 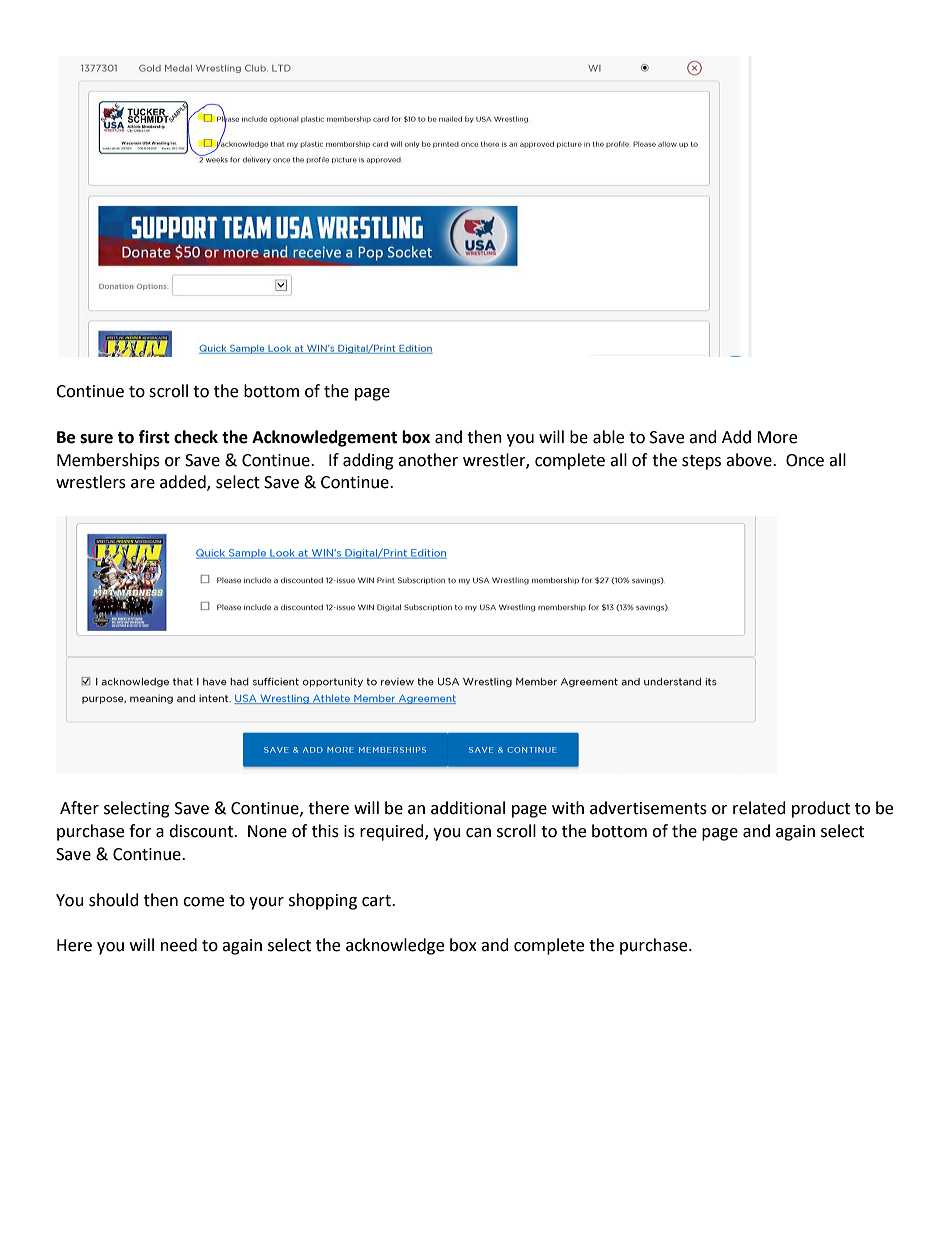 What do you see at coordinates (759, 808) in the screenshot?
I see `related` at bounding box center [759, 808].
